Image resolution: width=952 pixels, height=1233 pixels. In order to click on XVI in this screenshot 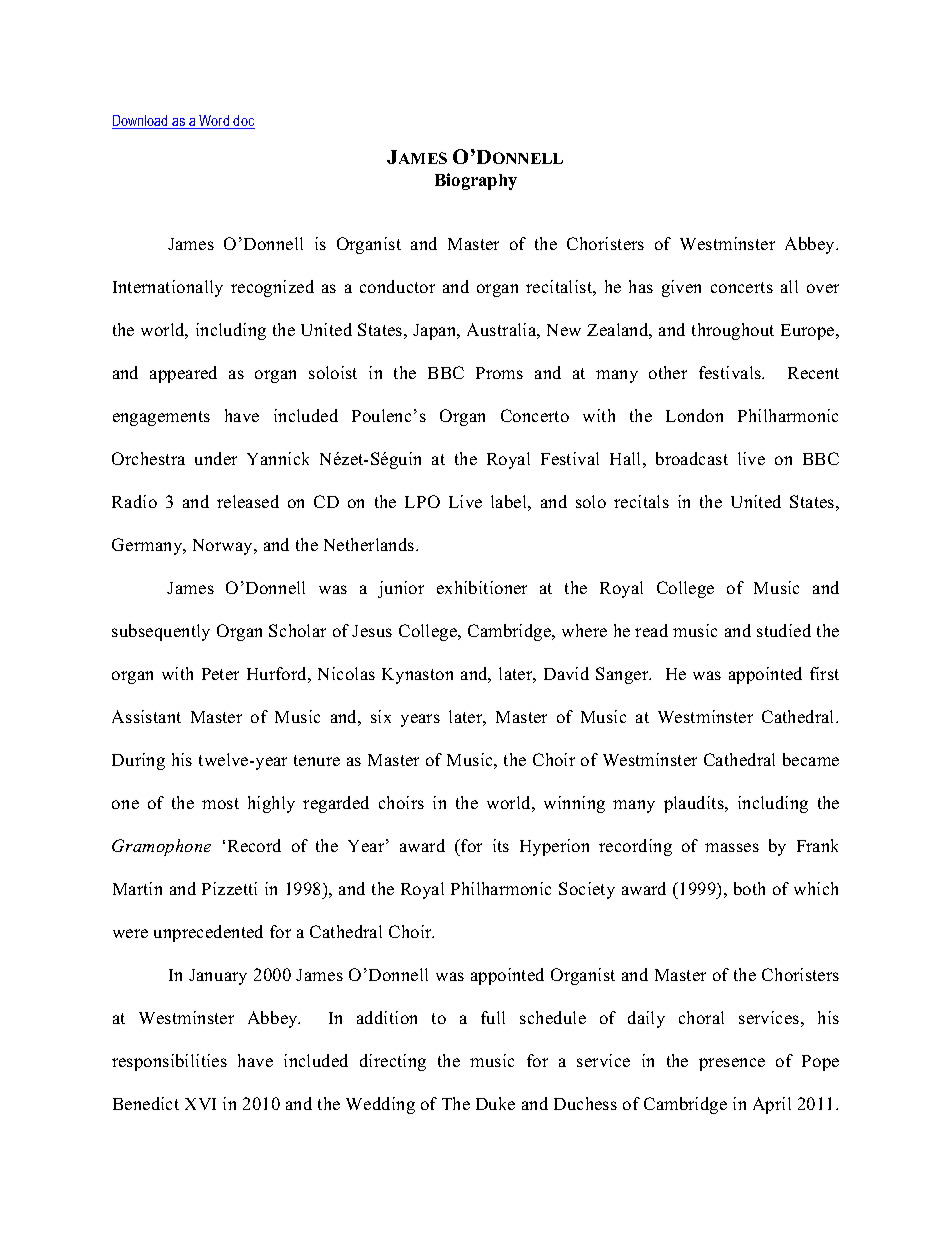, I will do `click(200, 1104)`.
